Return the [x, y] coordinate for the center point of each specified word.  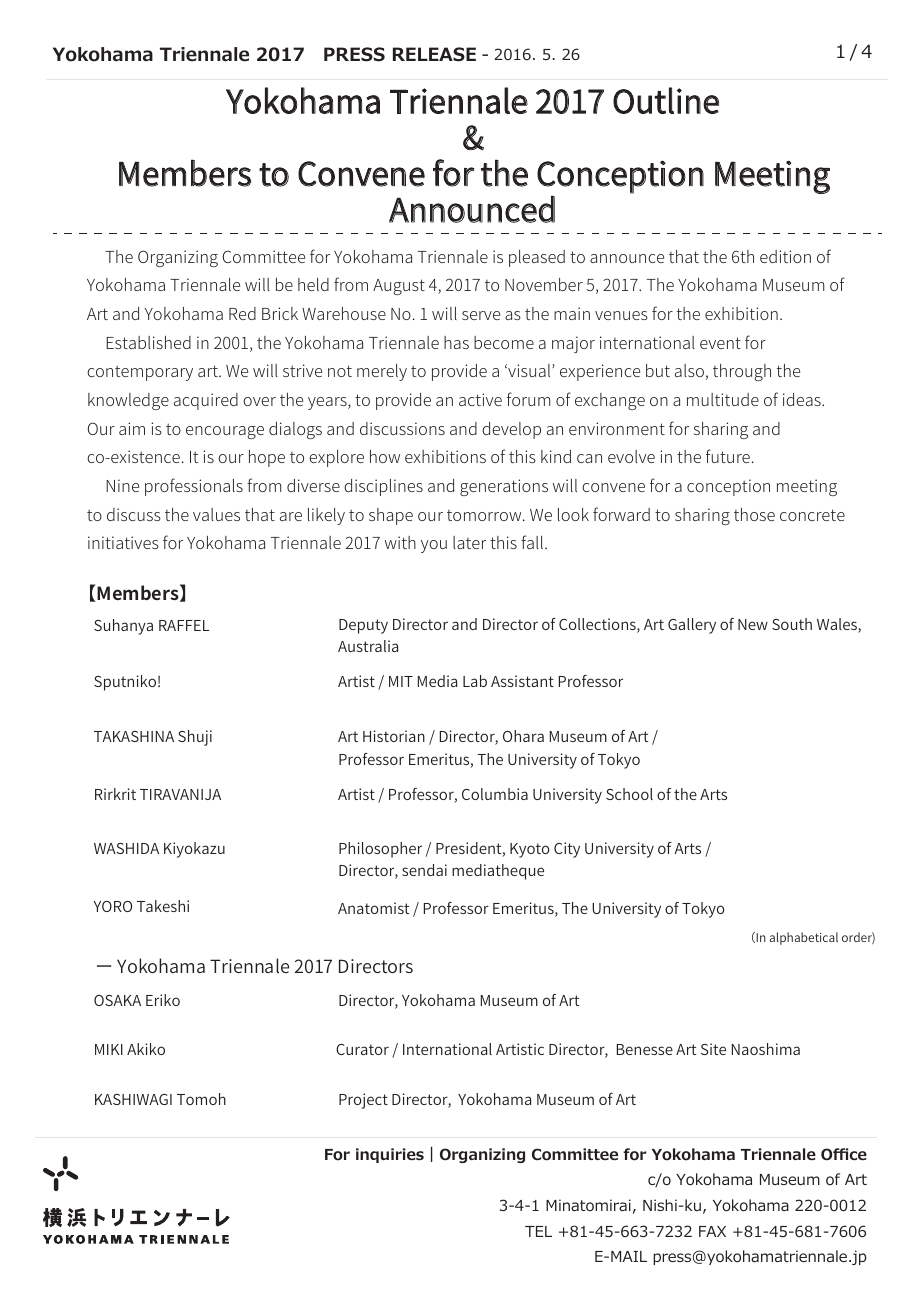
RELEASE [434, 54]
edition [785, 256]
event [720, 343]
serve [481, 315]
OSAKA [117, 1000]
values [216, 514]
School [629, 794]
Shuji [195, 738]
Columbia [495, 794]
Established [148, 342]
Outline [666, 100]
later [469, 542]
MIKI [109, 1049]
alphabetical [803, 938]
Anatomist [374, 908]
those [754, 514]
